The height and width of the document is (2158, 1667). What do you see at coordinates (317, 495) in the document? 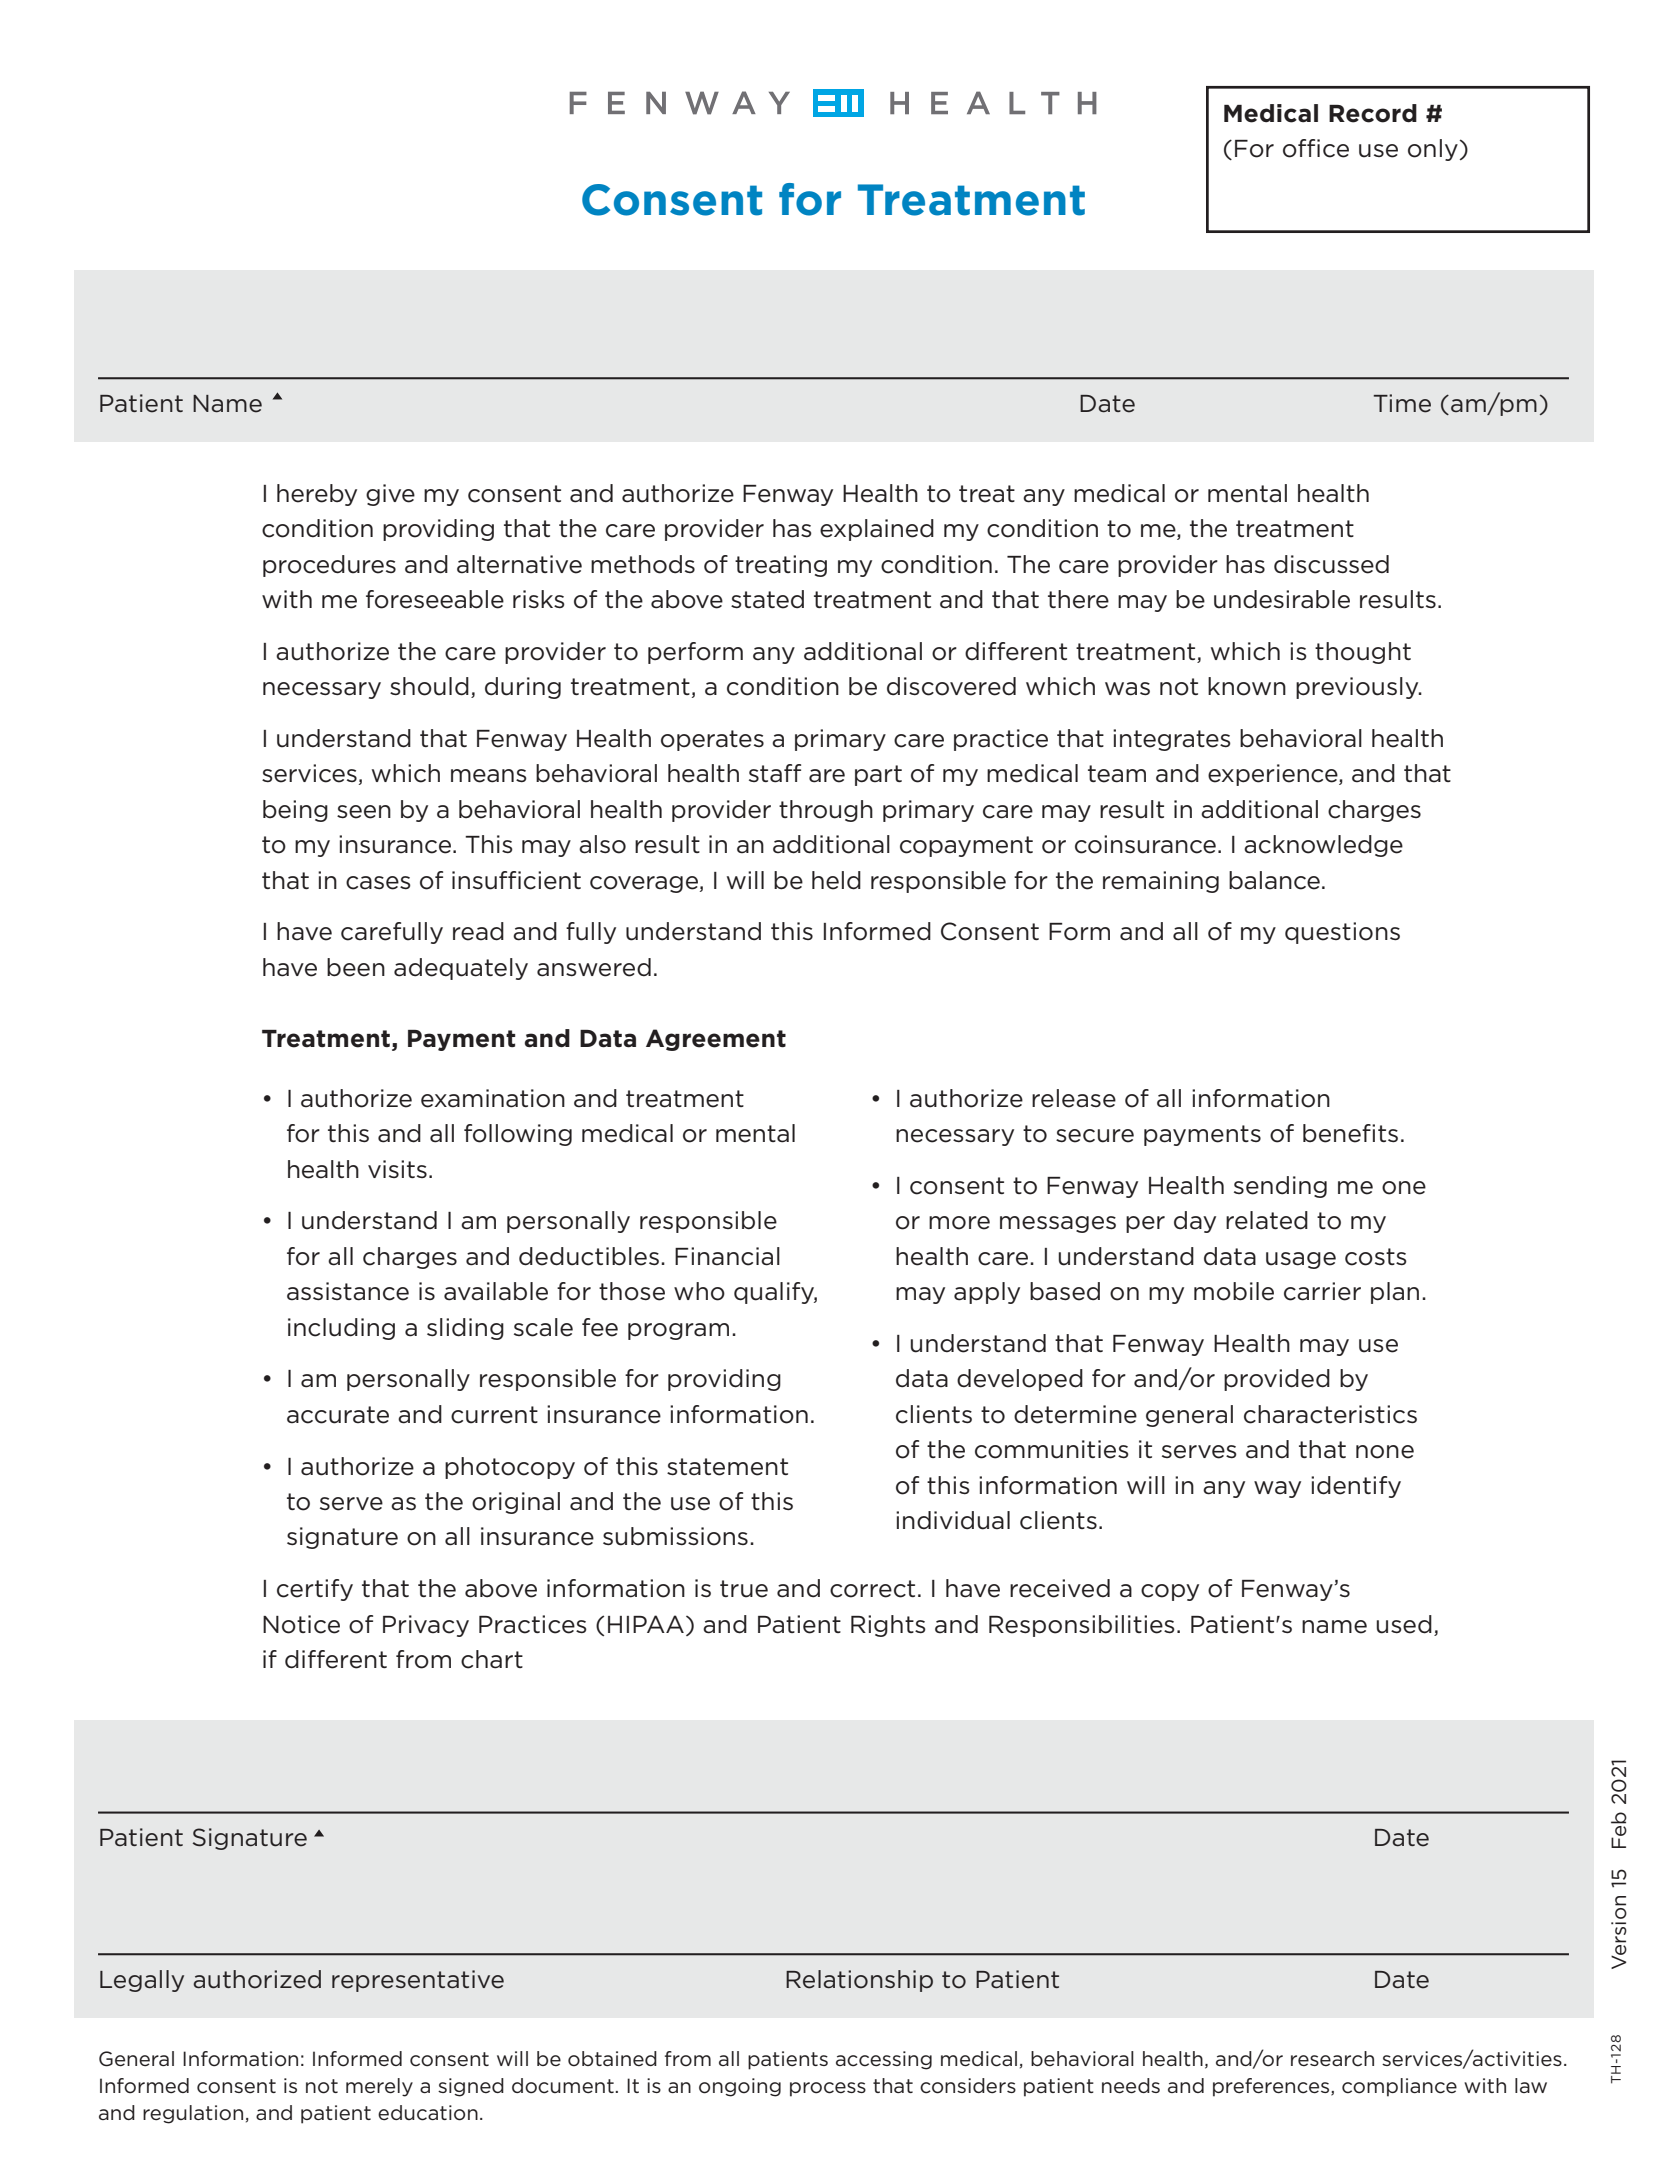
I see `hereby` at bounding box center [317, 495].
